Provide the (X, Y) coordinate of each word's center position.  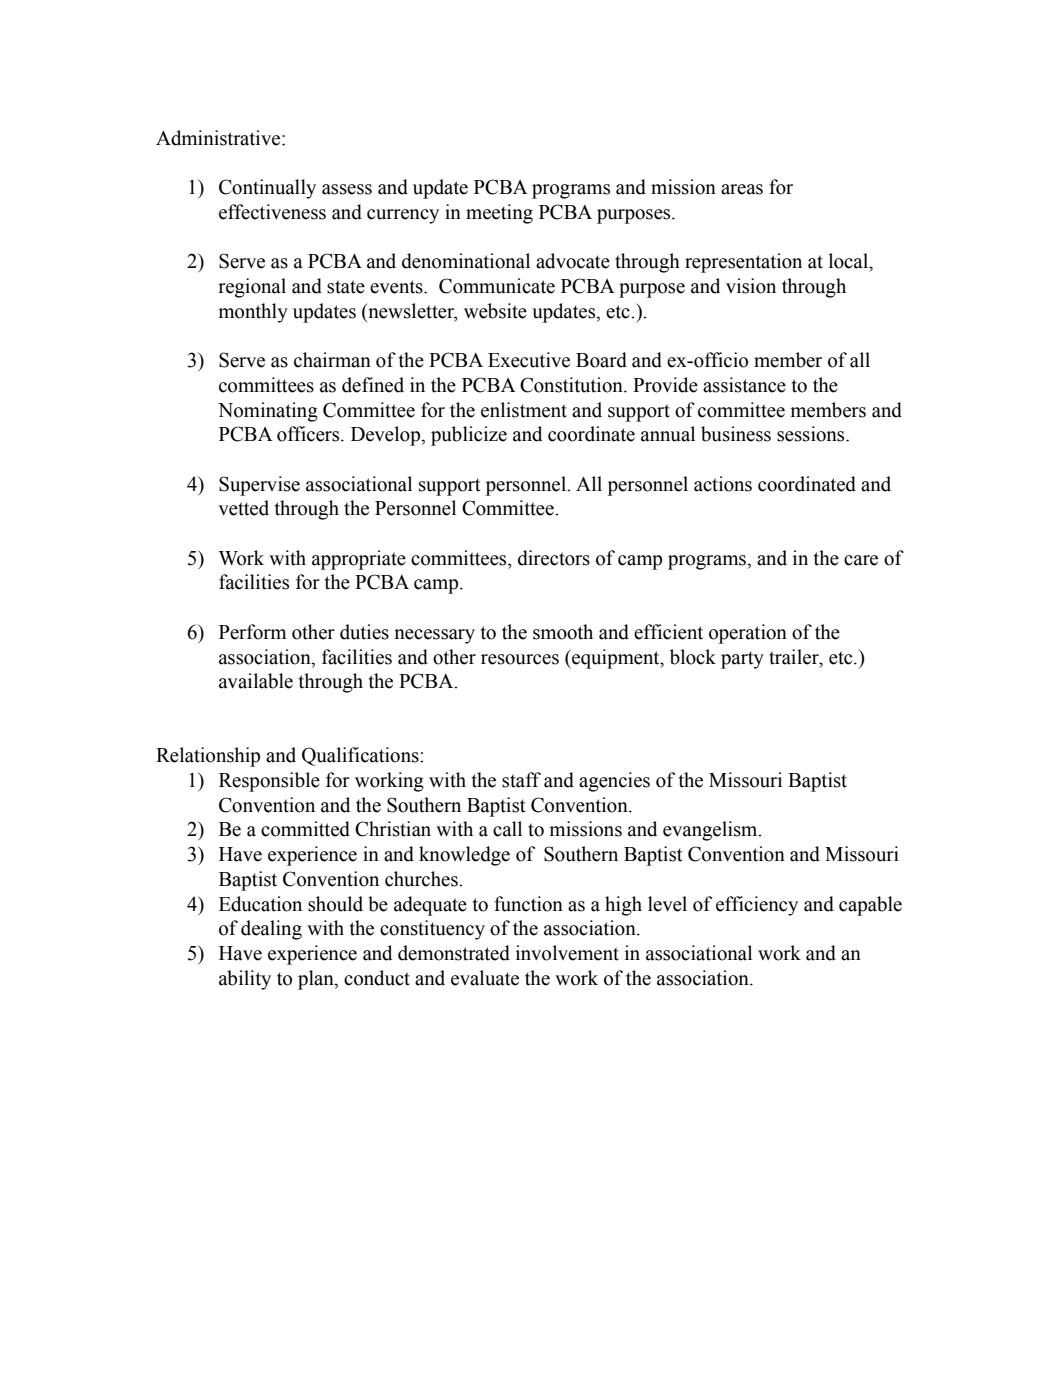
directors (554, 558)
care (861, 560)
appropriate (359, 560)
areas (742, 189)
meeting (499, 214)
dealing (271, 930)
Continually (267, 189)
